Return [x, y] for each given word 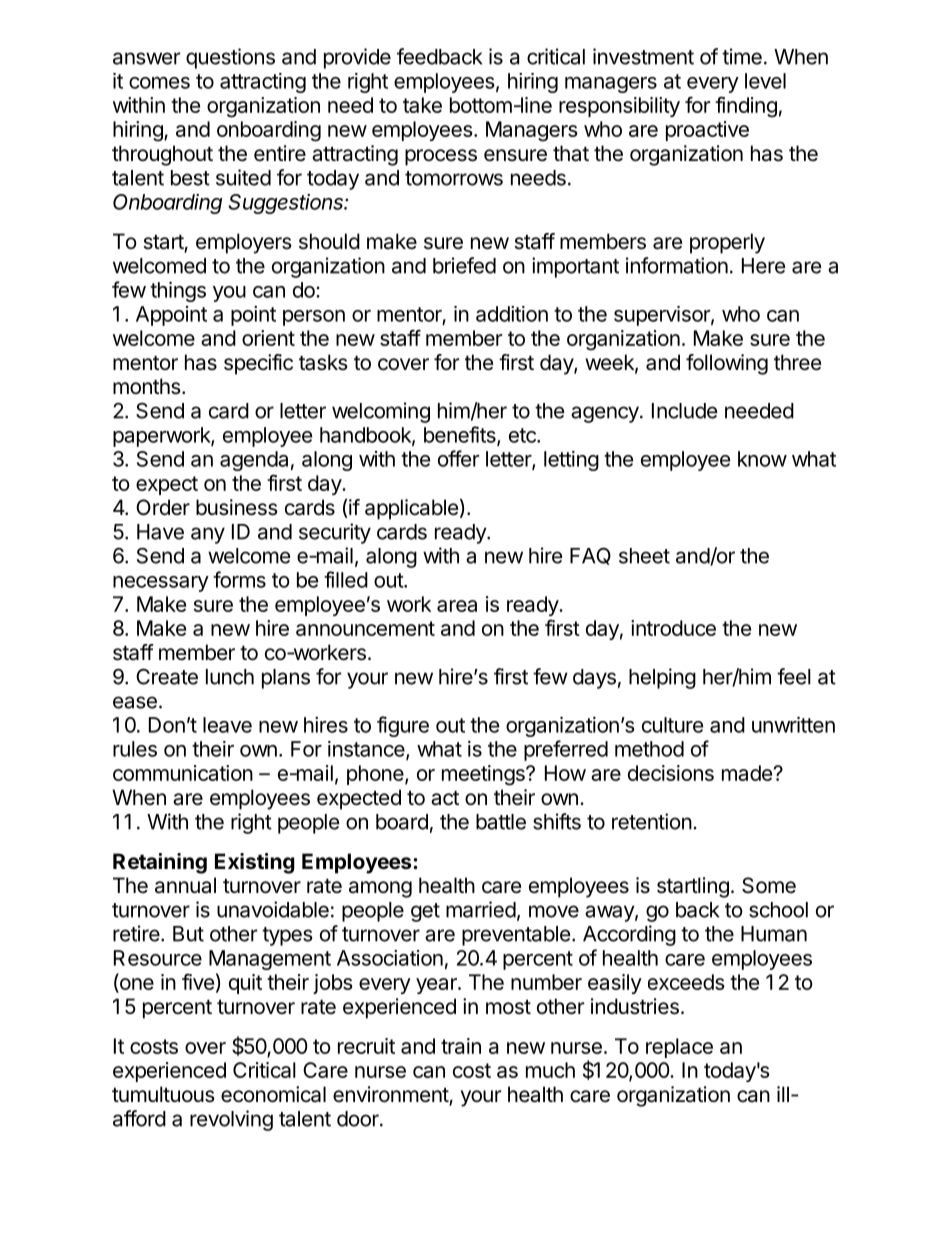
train [461, 1046]
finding [746, 107]
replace [679, 1048]
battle [501, 822]
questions [230, 58]
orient [268, 338]
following [727, 364]
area [457, 606]
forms [239, 579]
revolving [231, 1120]
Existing [255, 863]
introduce [673, 628]
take [422, 105]
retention [652, 821]
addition [512, 314]
